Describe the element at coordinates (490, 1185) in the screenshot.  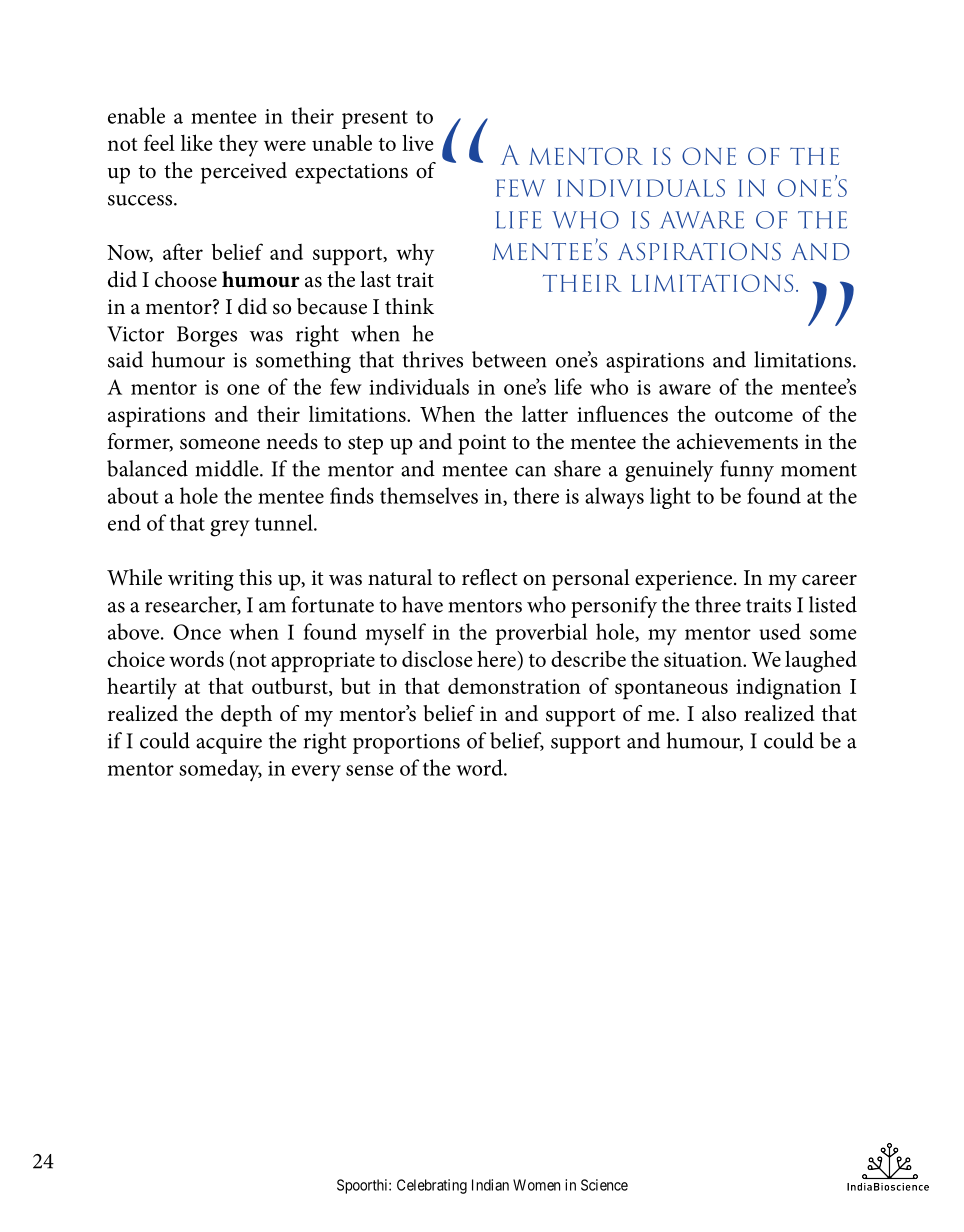
I see `Indian` at that location.
